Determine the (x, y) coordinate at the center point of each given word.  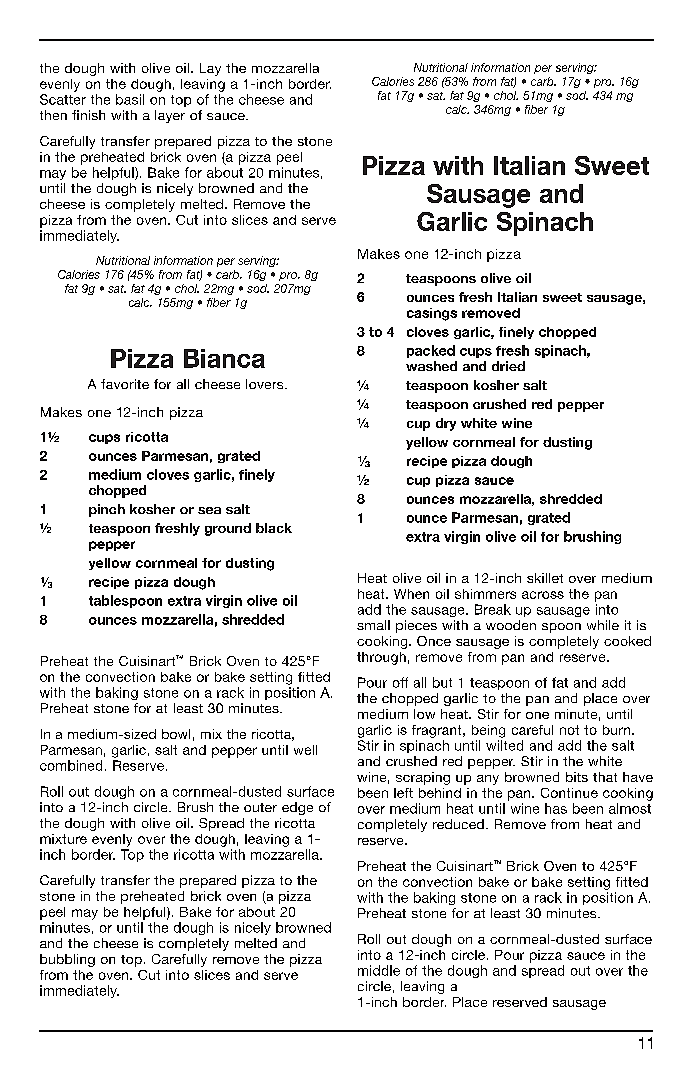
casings (432, 314)
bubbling (67, 960)
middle (379, 970)
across (543, 595)
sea (209, 510)
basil (130, 99)
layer (170, 116)
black (274, 528)
